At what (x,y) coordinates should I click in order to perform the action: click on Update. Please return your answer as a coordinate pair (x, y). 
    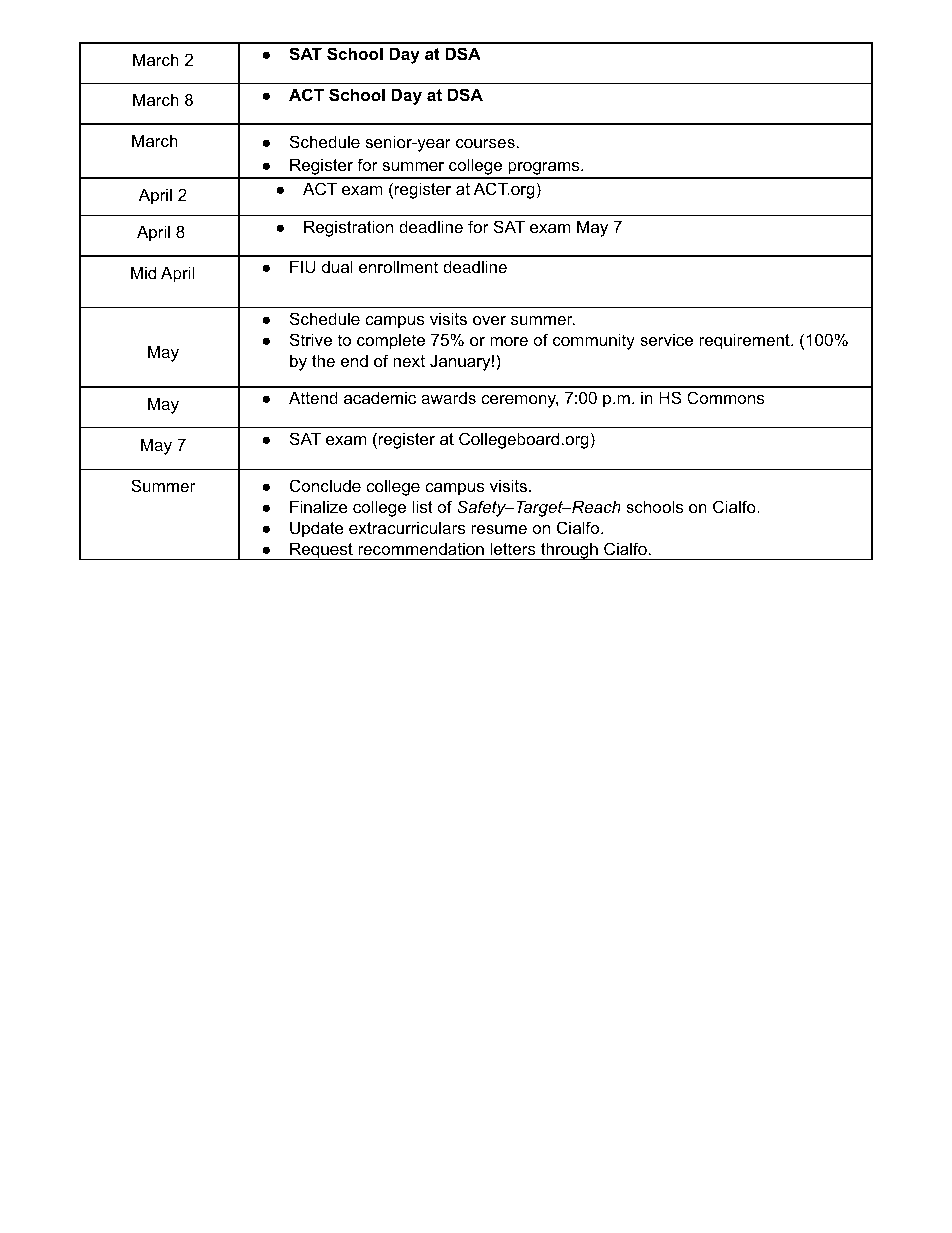
    Looking at the image, I should click on (317, 529).
